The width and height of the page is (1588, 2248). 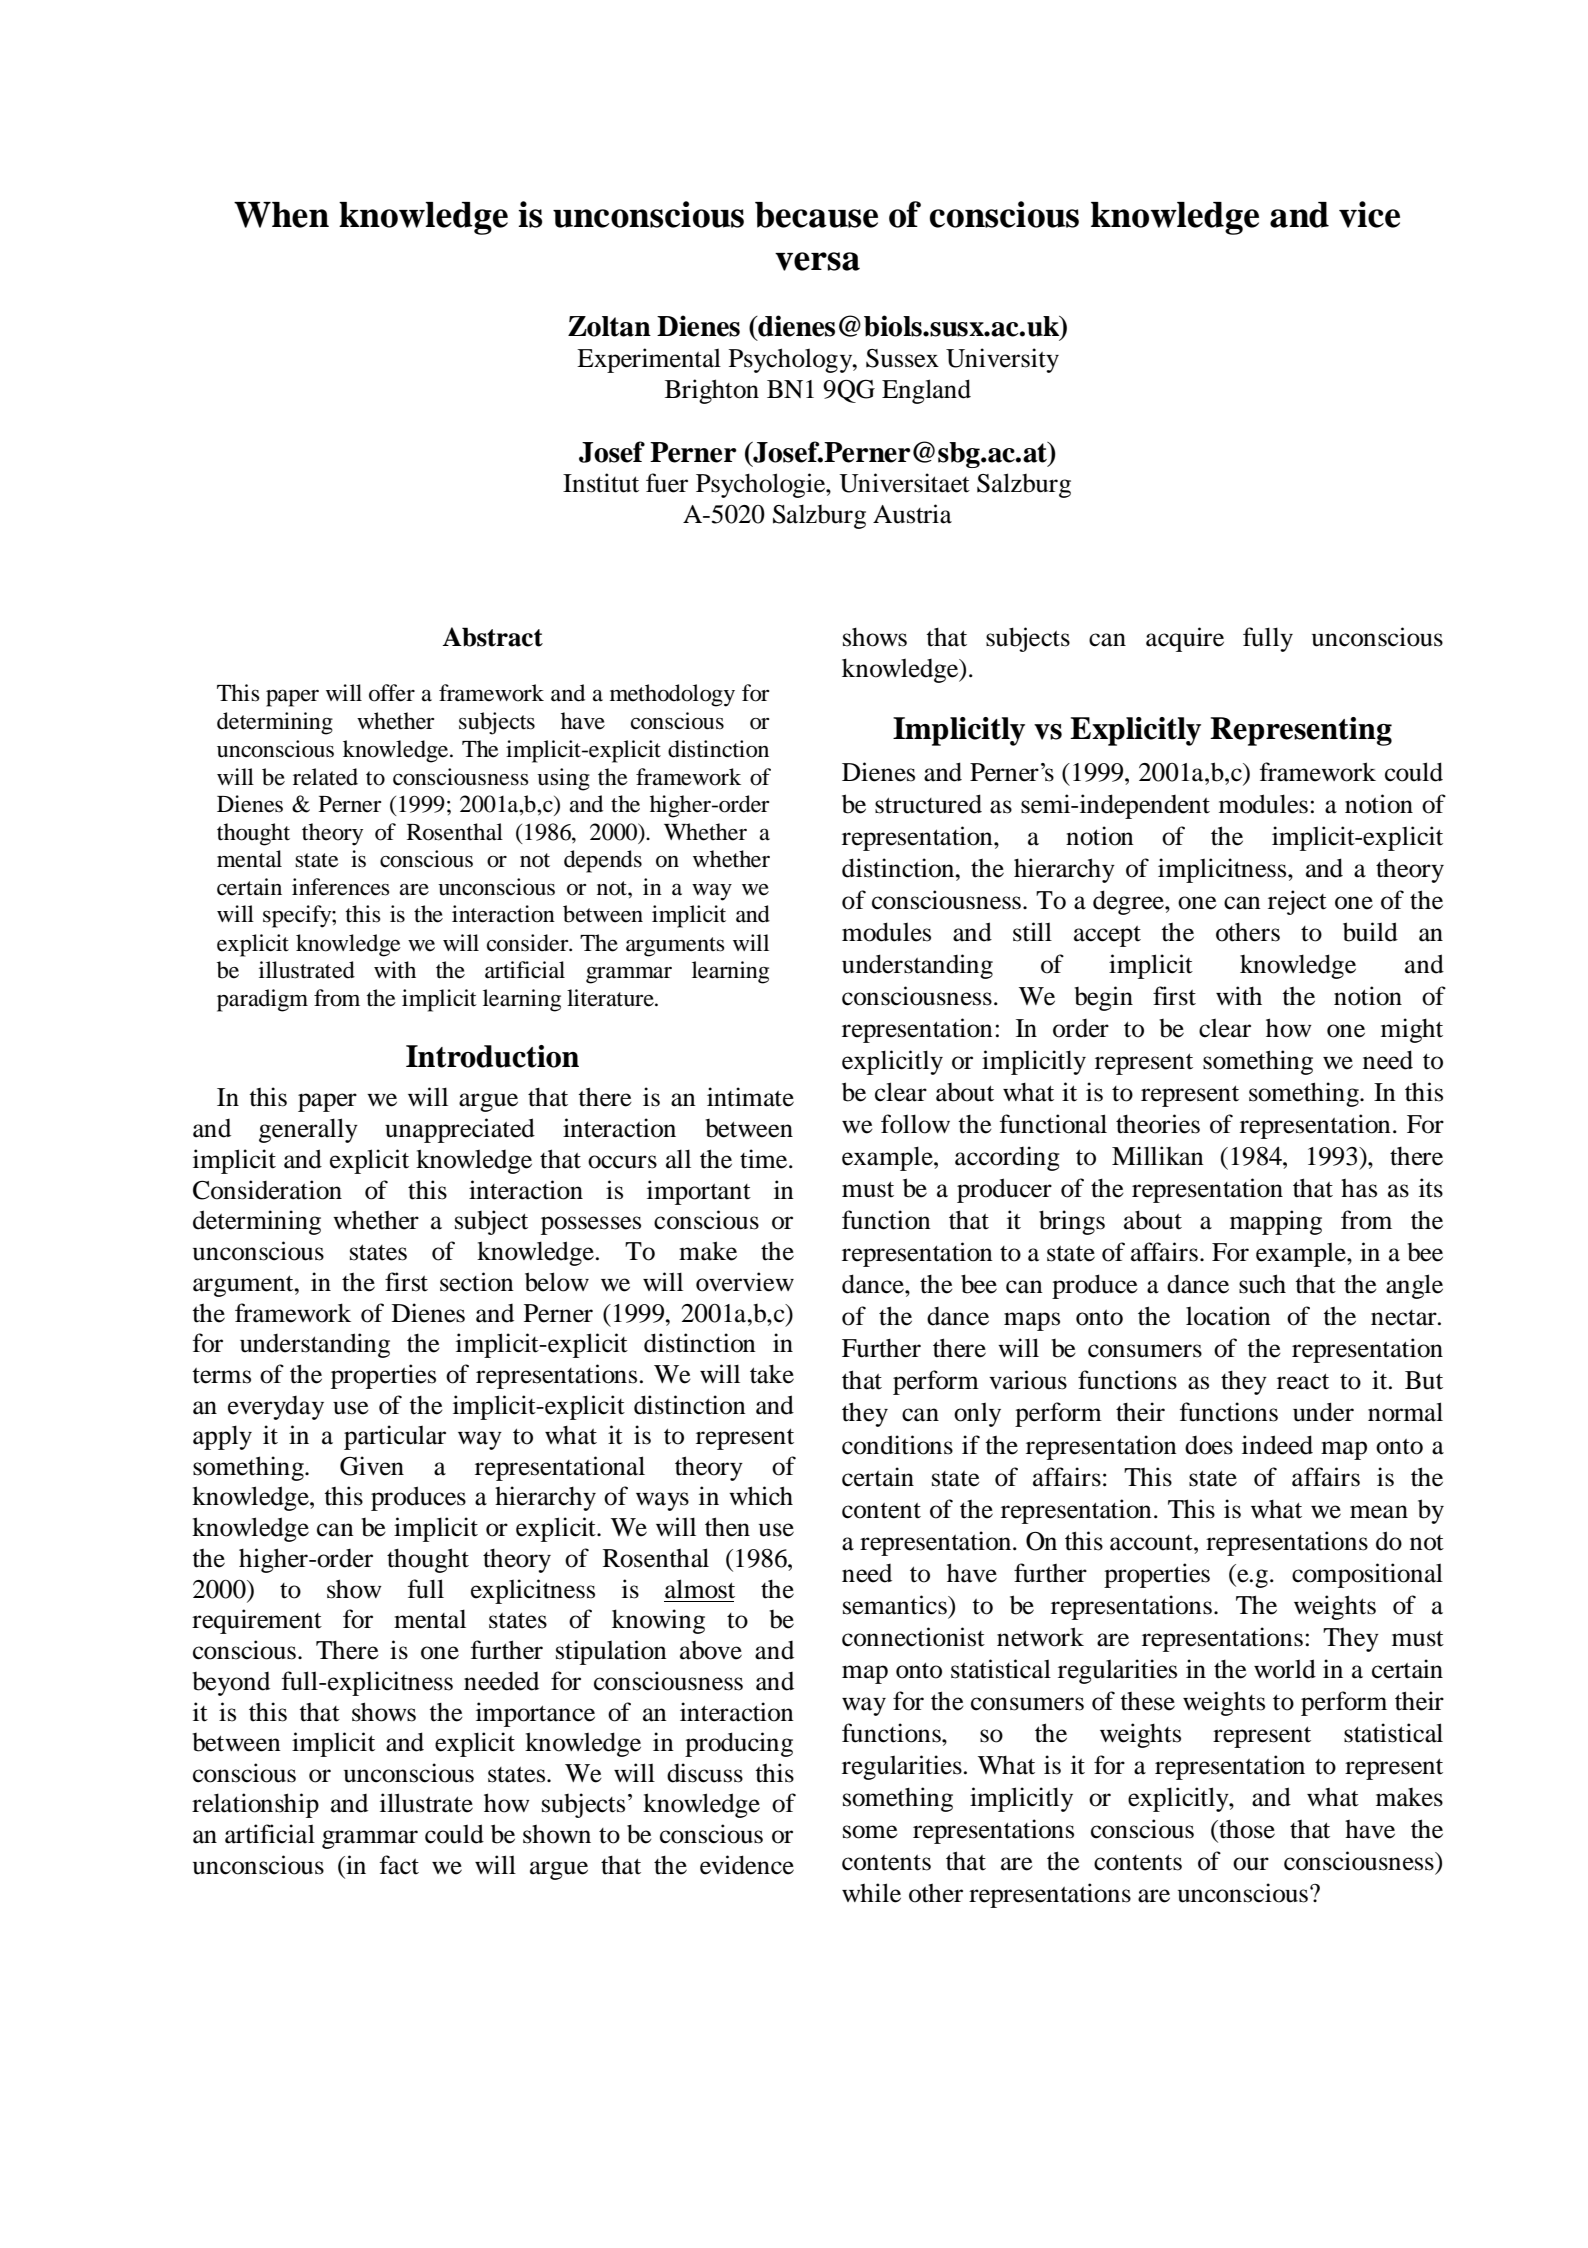 What do you see at coordinates (745, 1282) in the page?
I see `overview` at bounding box center [745, 1282].
